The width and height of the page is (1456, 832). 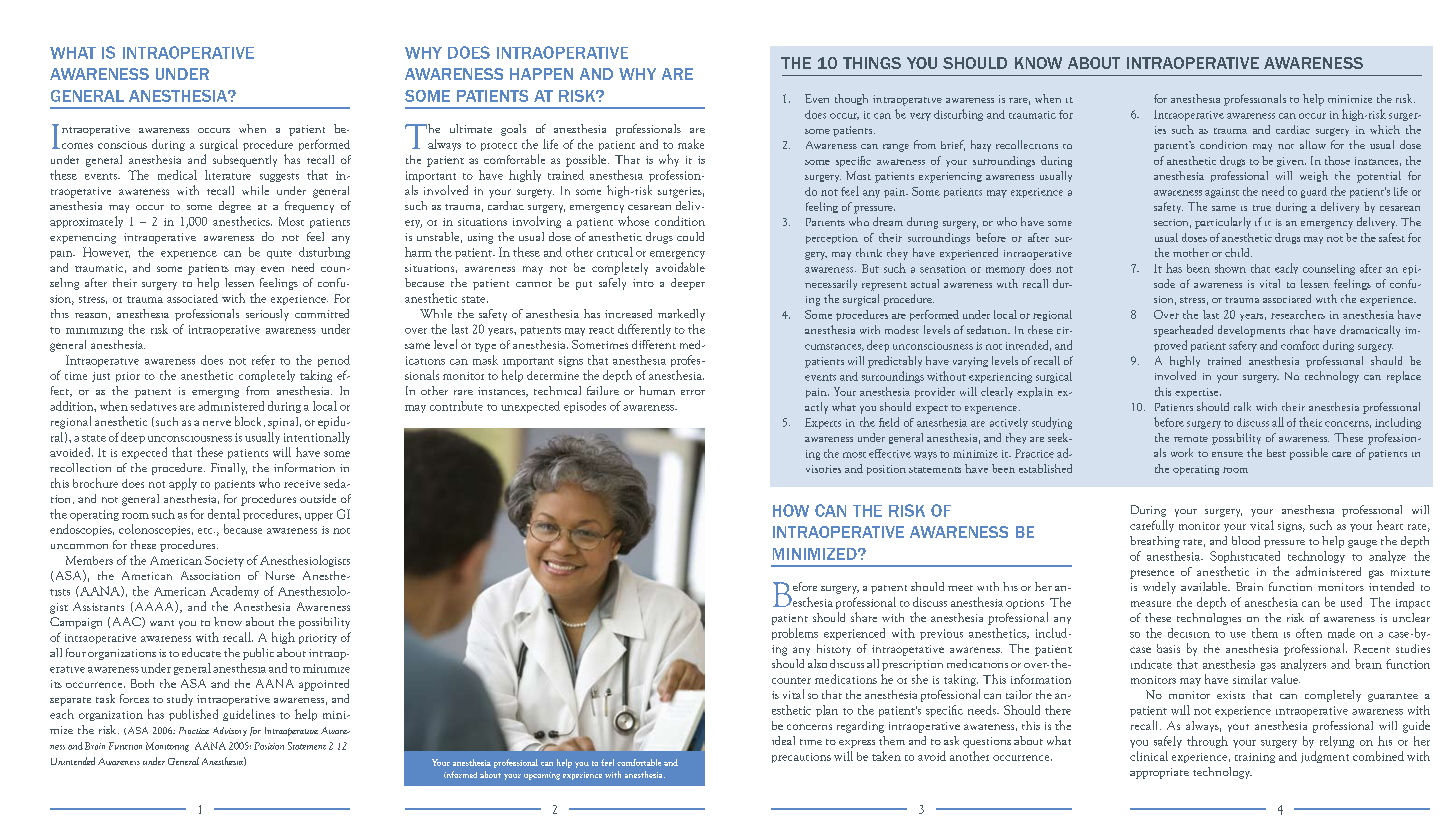 I want to click on ideal, so click(x=783, y=740).
